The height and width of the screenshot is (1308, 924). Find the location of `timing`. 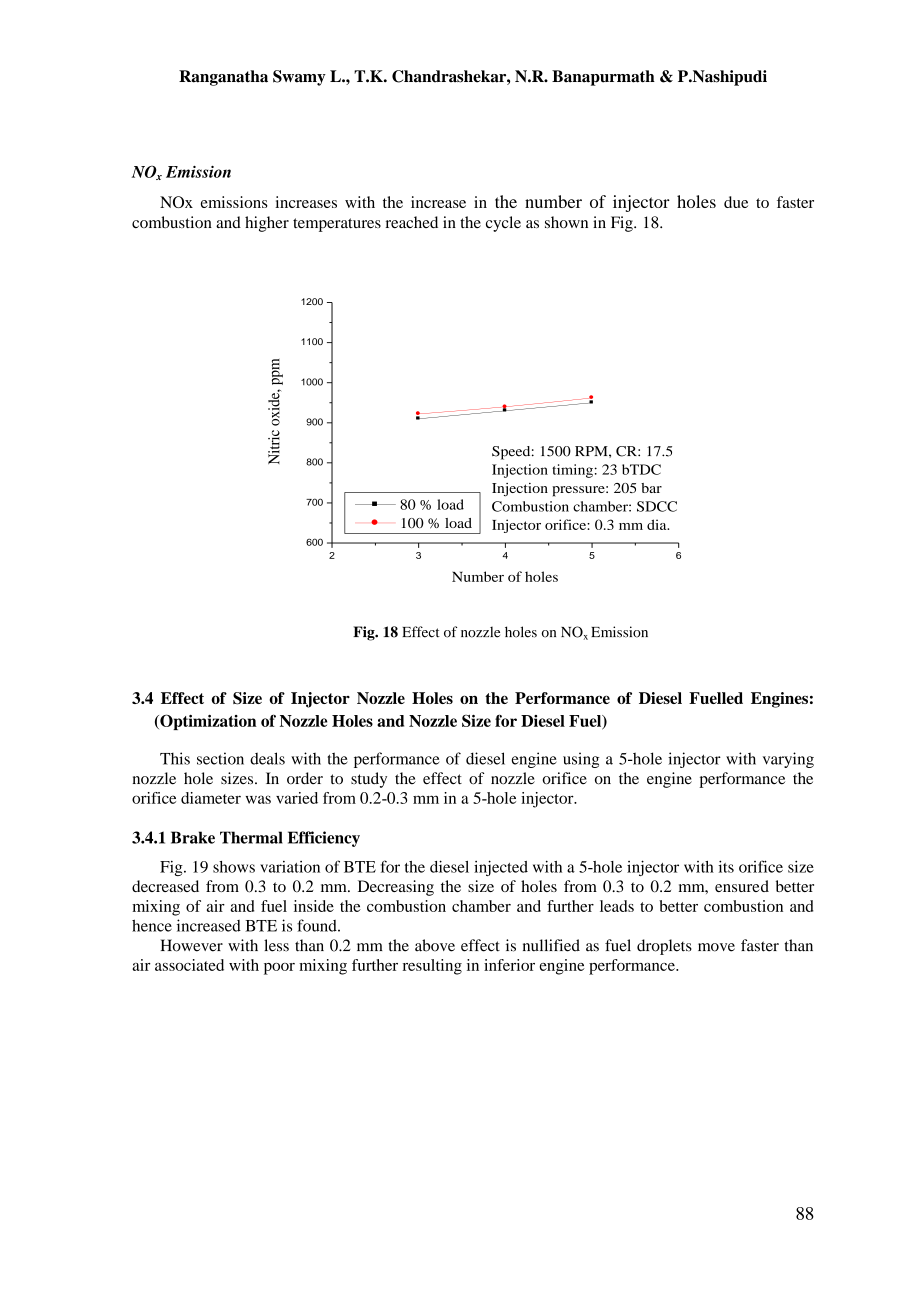

timing is located at coordinates (572, 471).
